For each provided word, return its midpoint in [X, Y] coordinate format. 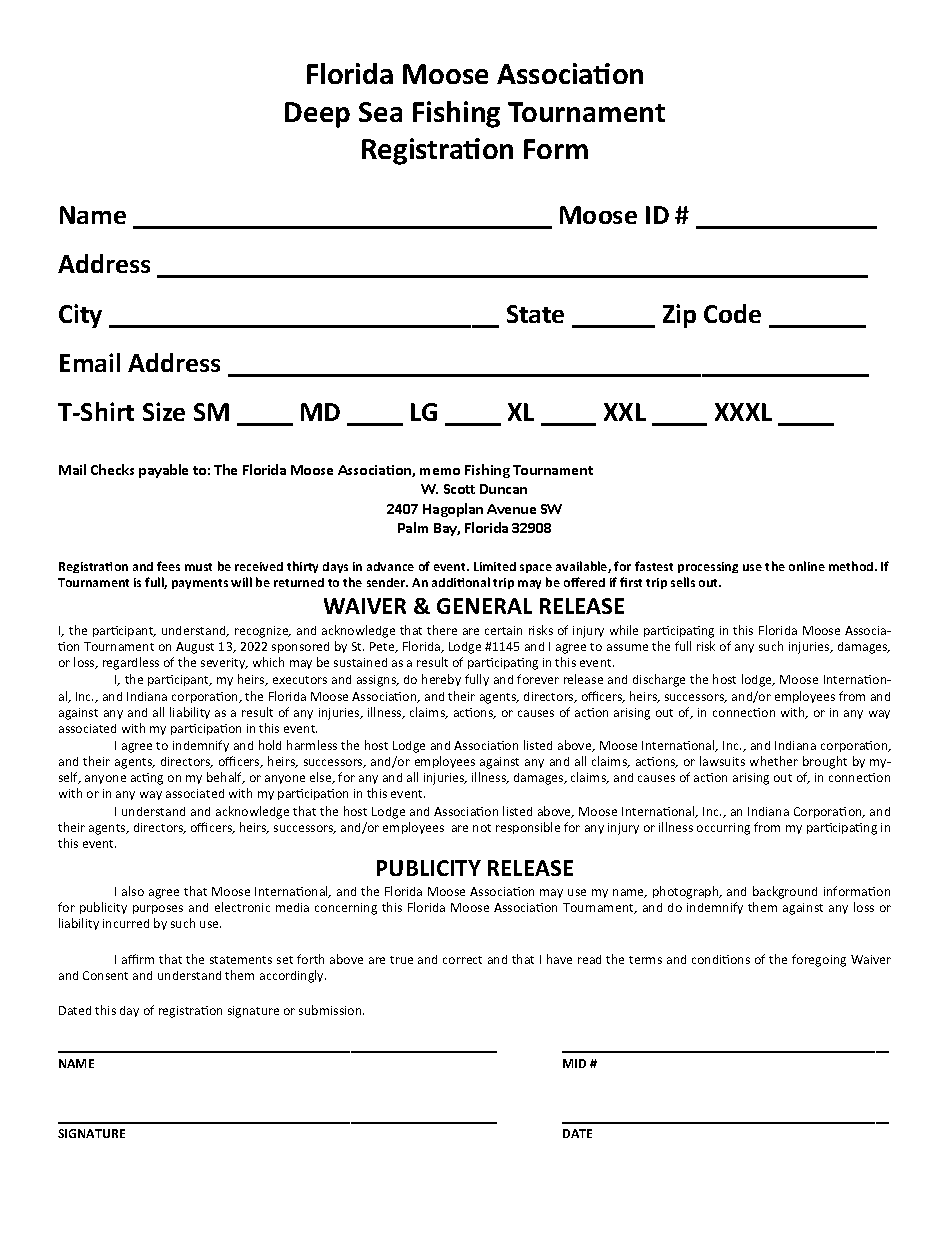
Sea [380, 112]
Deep [317, 115]
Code [732, 313]
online [807, 566]
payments [200, 584]
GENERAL [484, 606]
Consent [105, 975]
